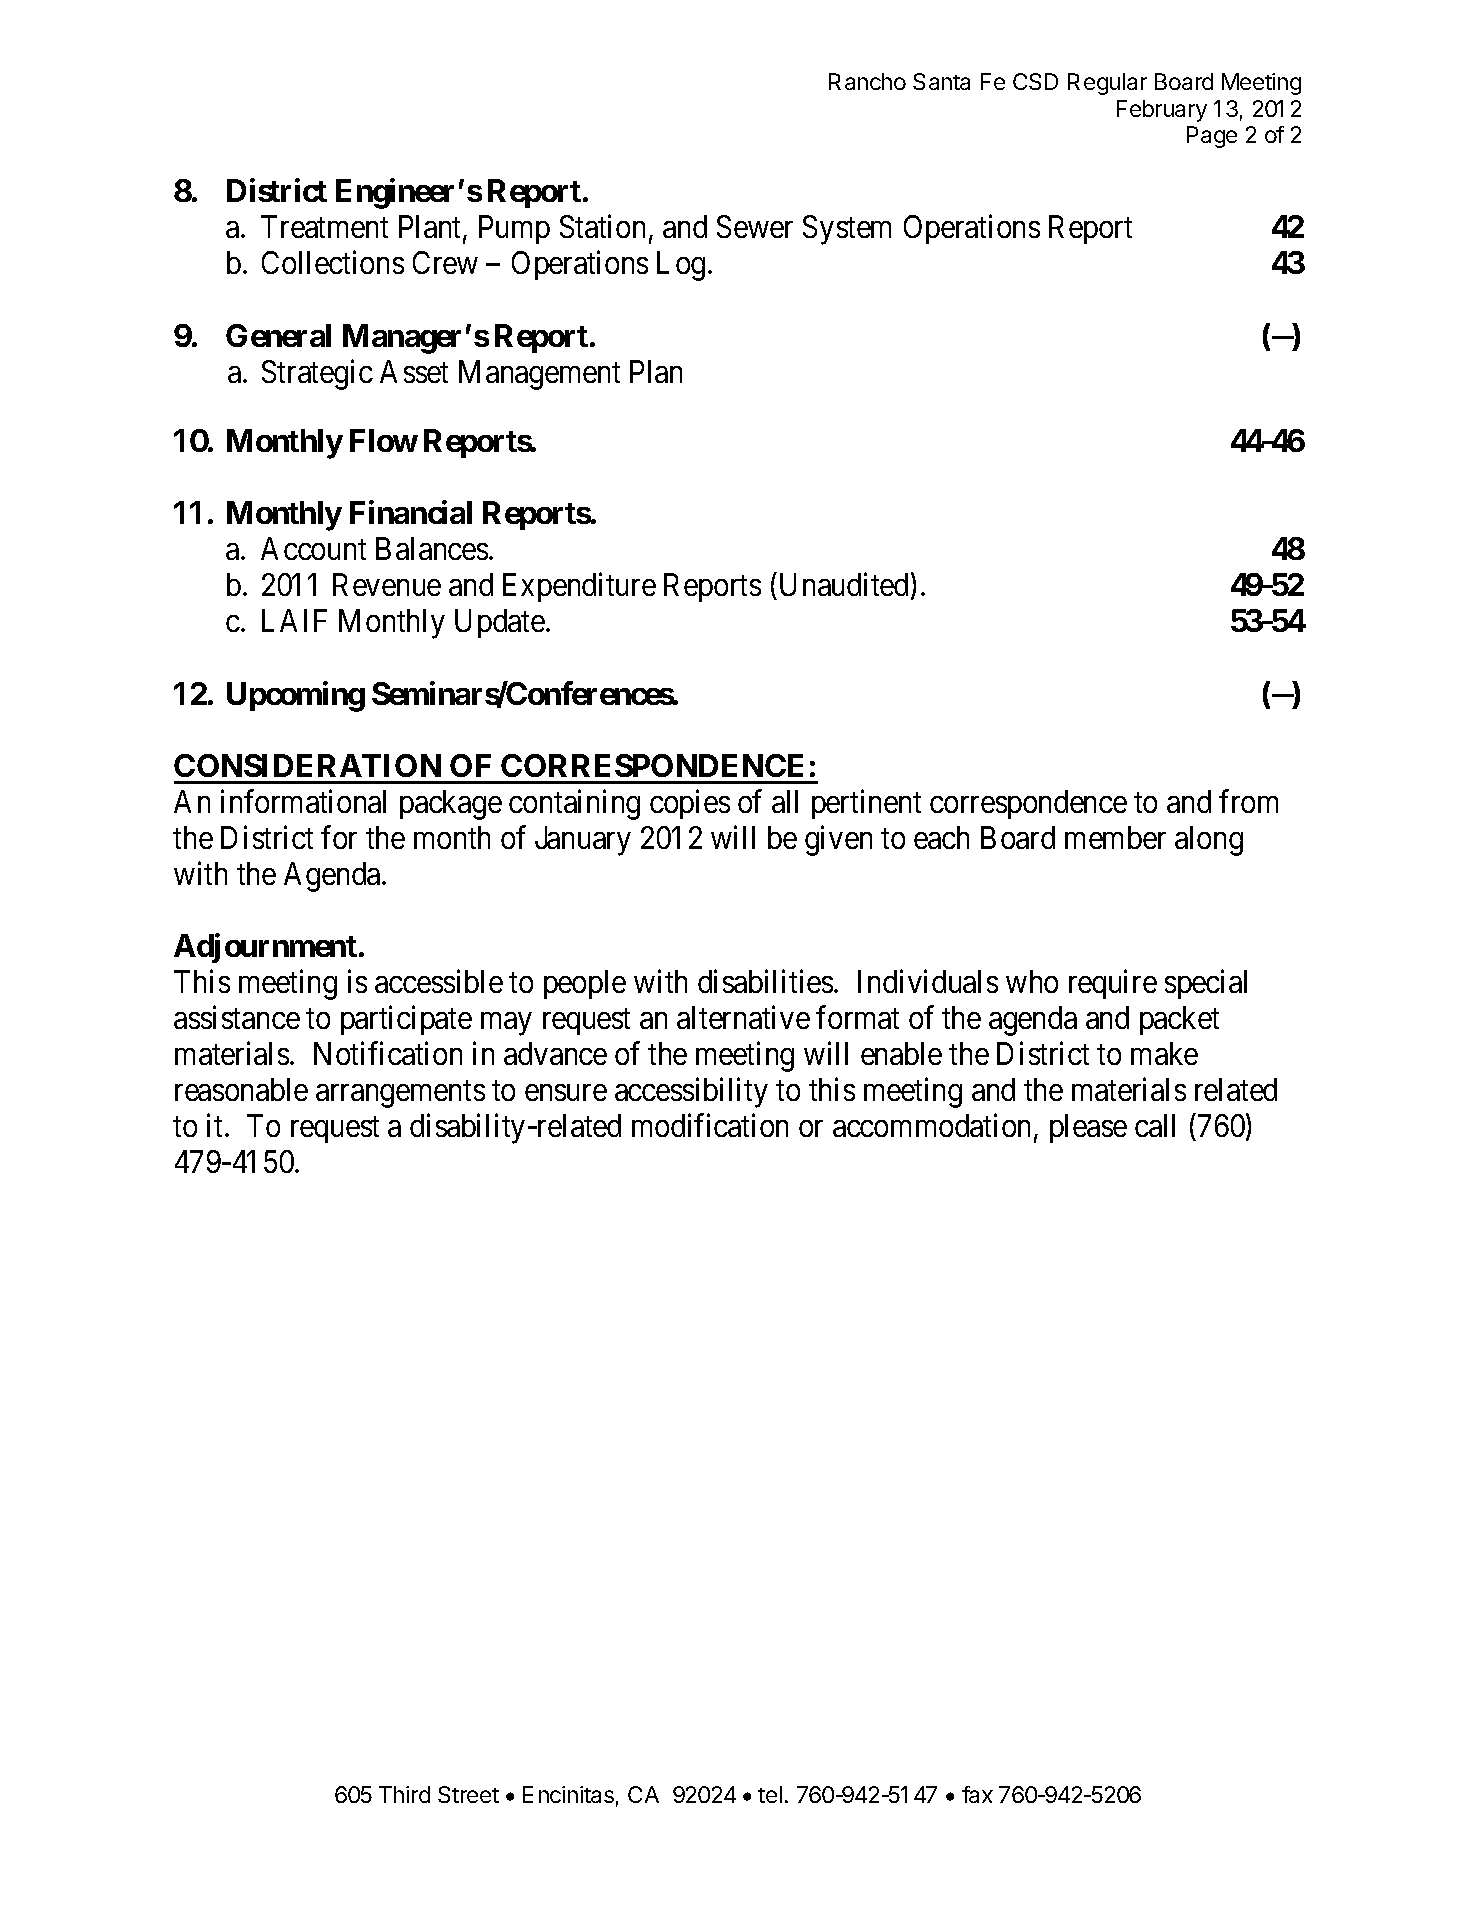  I want to click on require, so click(1113, 984).
